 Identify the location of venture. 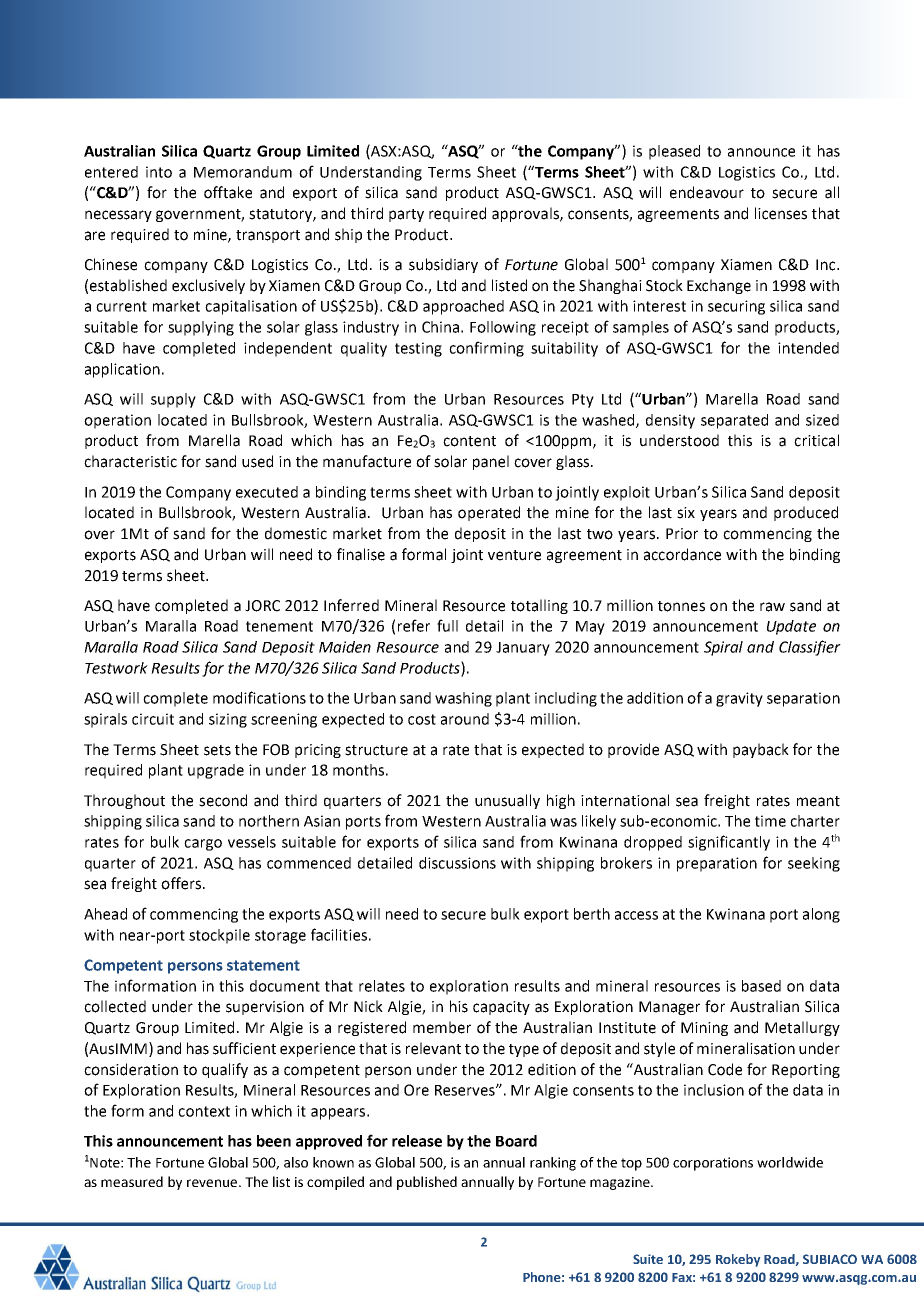
(514, 555).
